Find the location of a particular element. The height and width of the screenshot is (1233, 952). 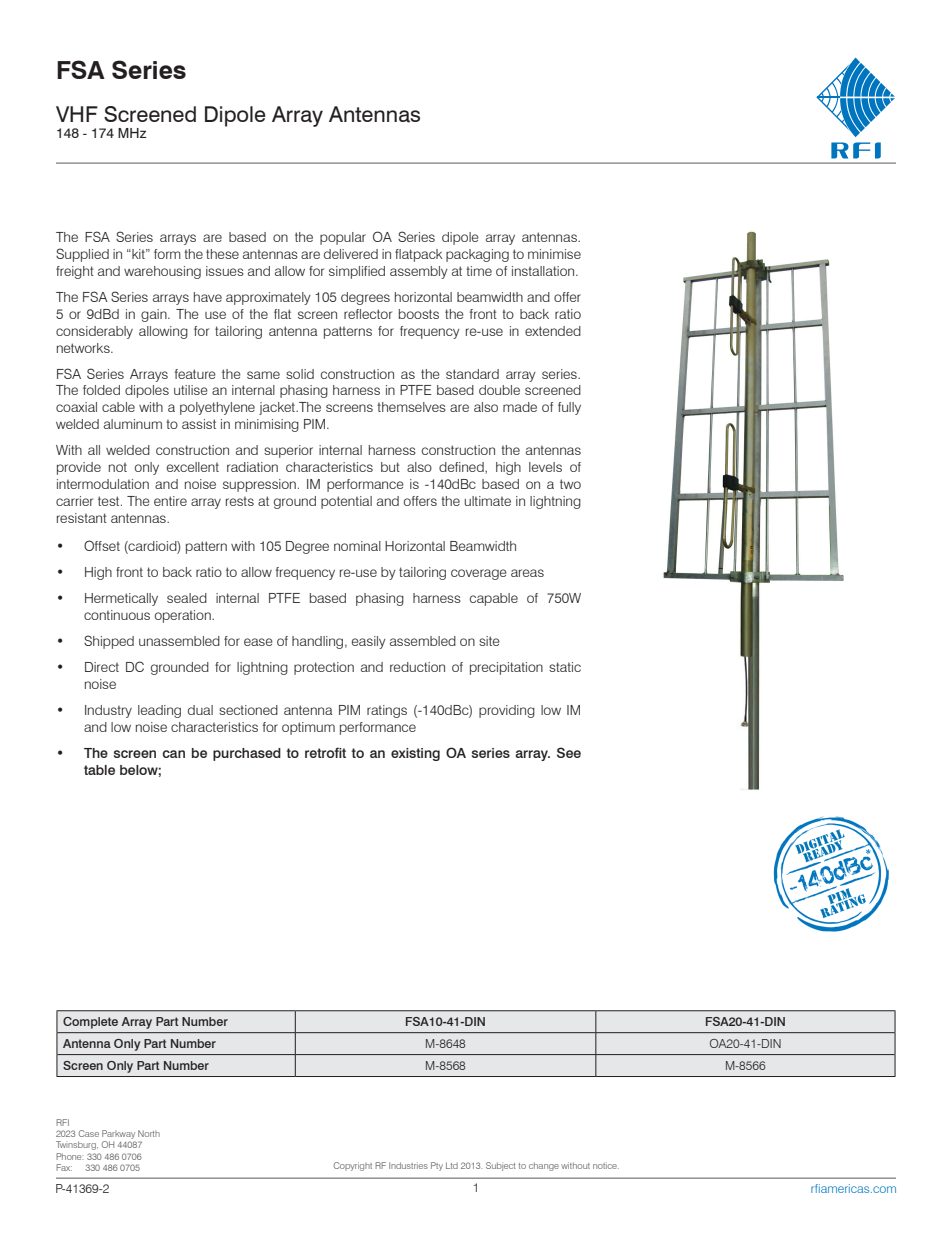

VHF is located at coordinates (77, 114).
